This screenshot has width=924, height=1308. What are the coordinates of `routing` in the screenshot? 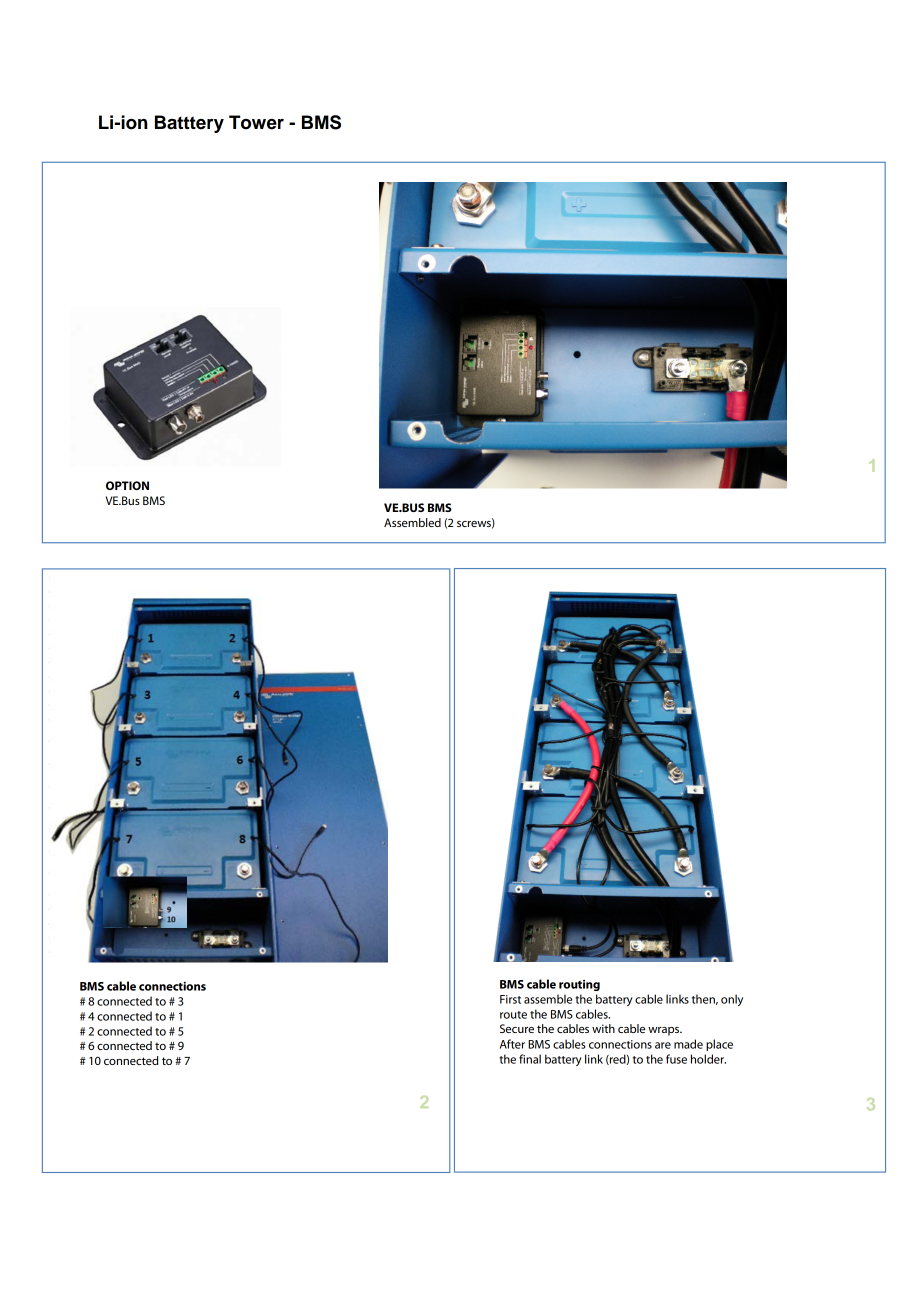 It's located at (579, 985).
